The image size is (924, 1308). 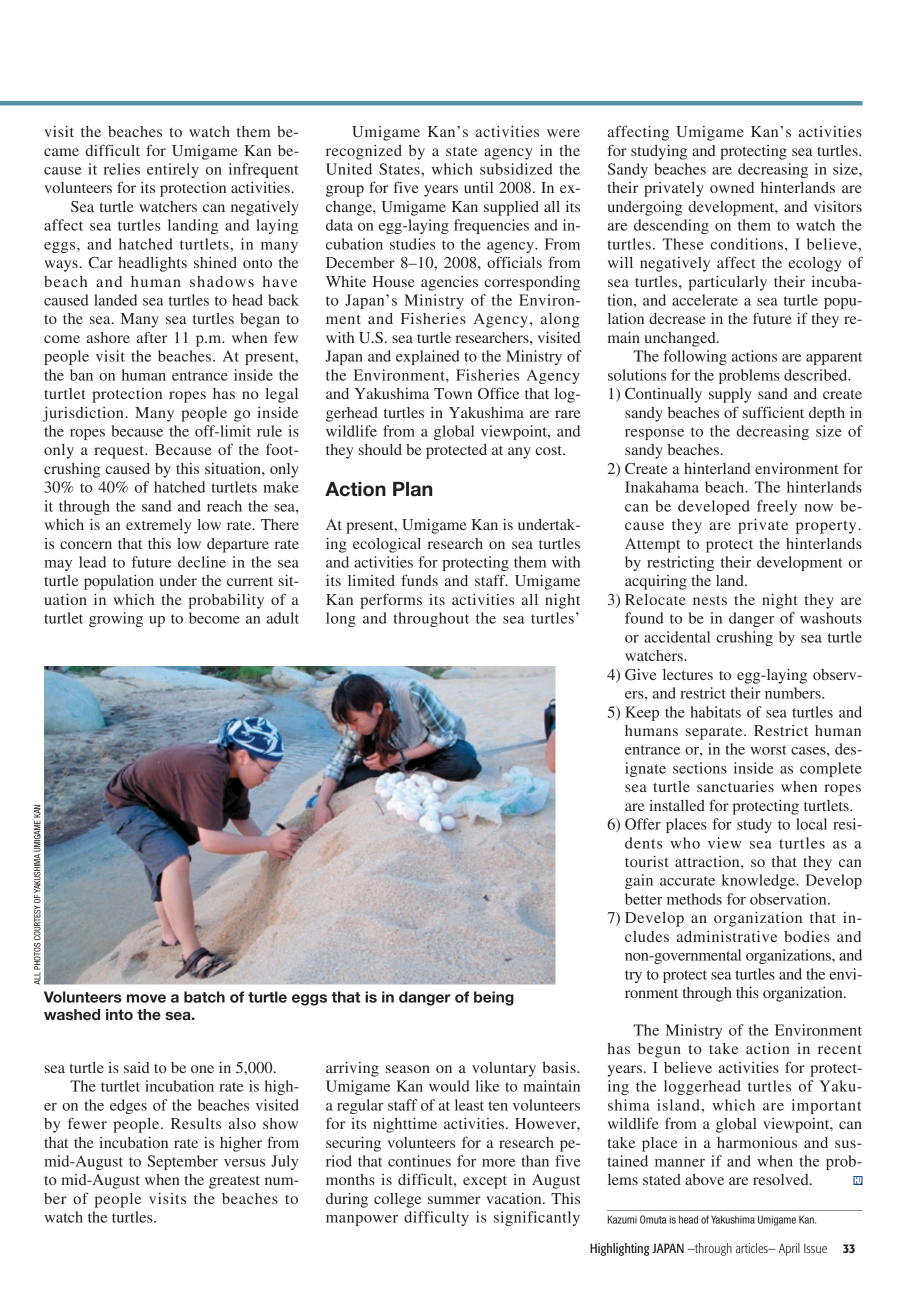 I want to click on entirely, so click(x=173, y=170).
